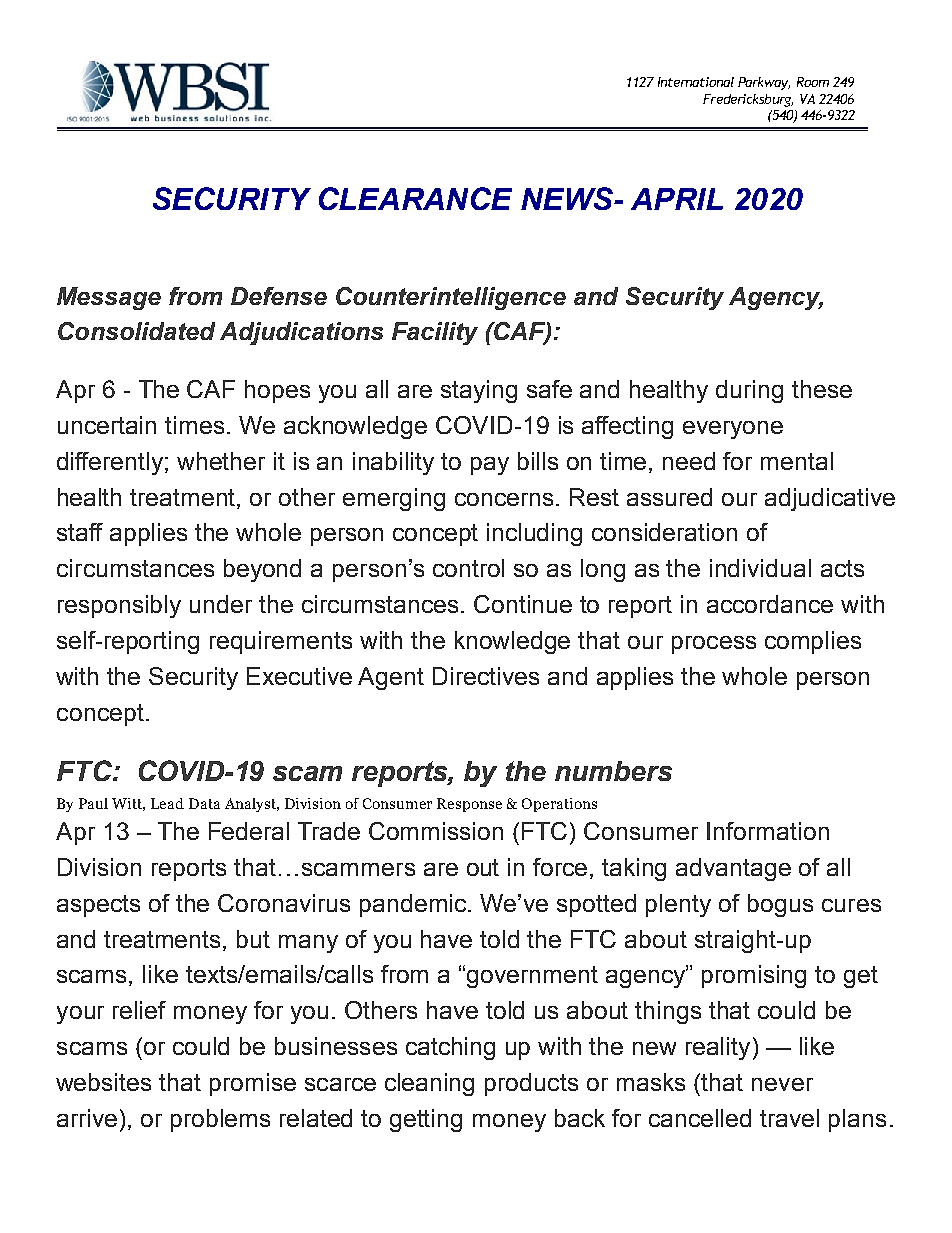 This screenshot has width=952, height=1233. I want to click on Counterintelligence, so click(451, 298).
